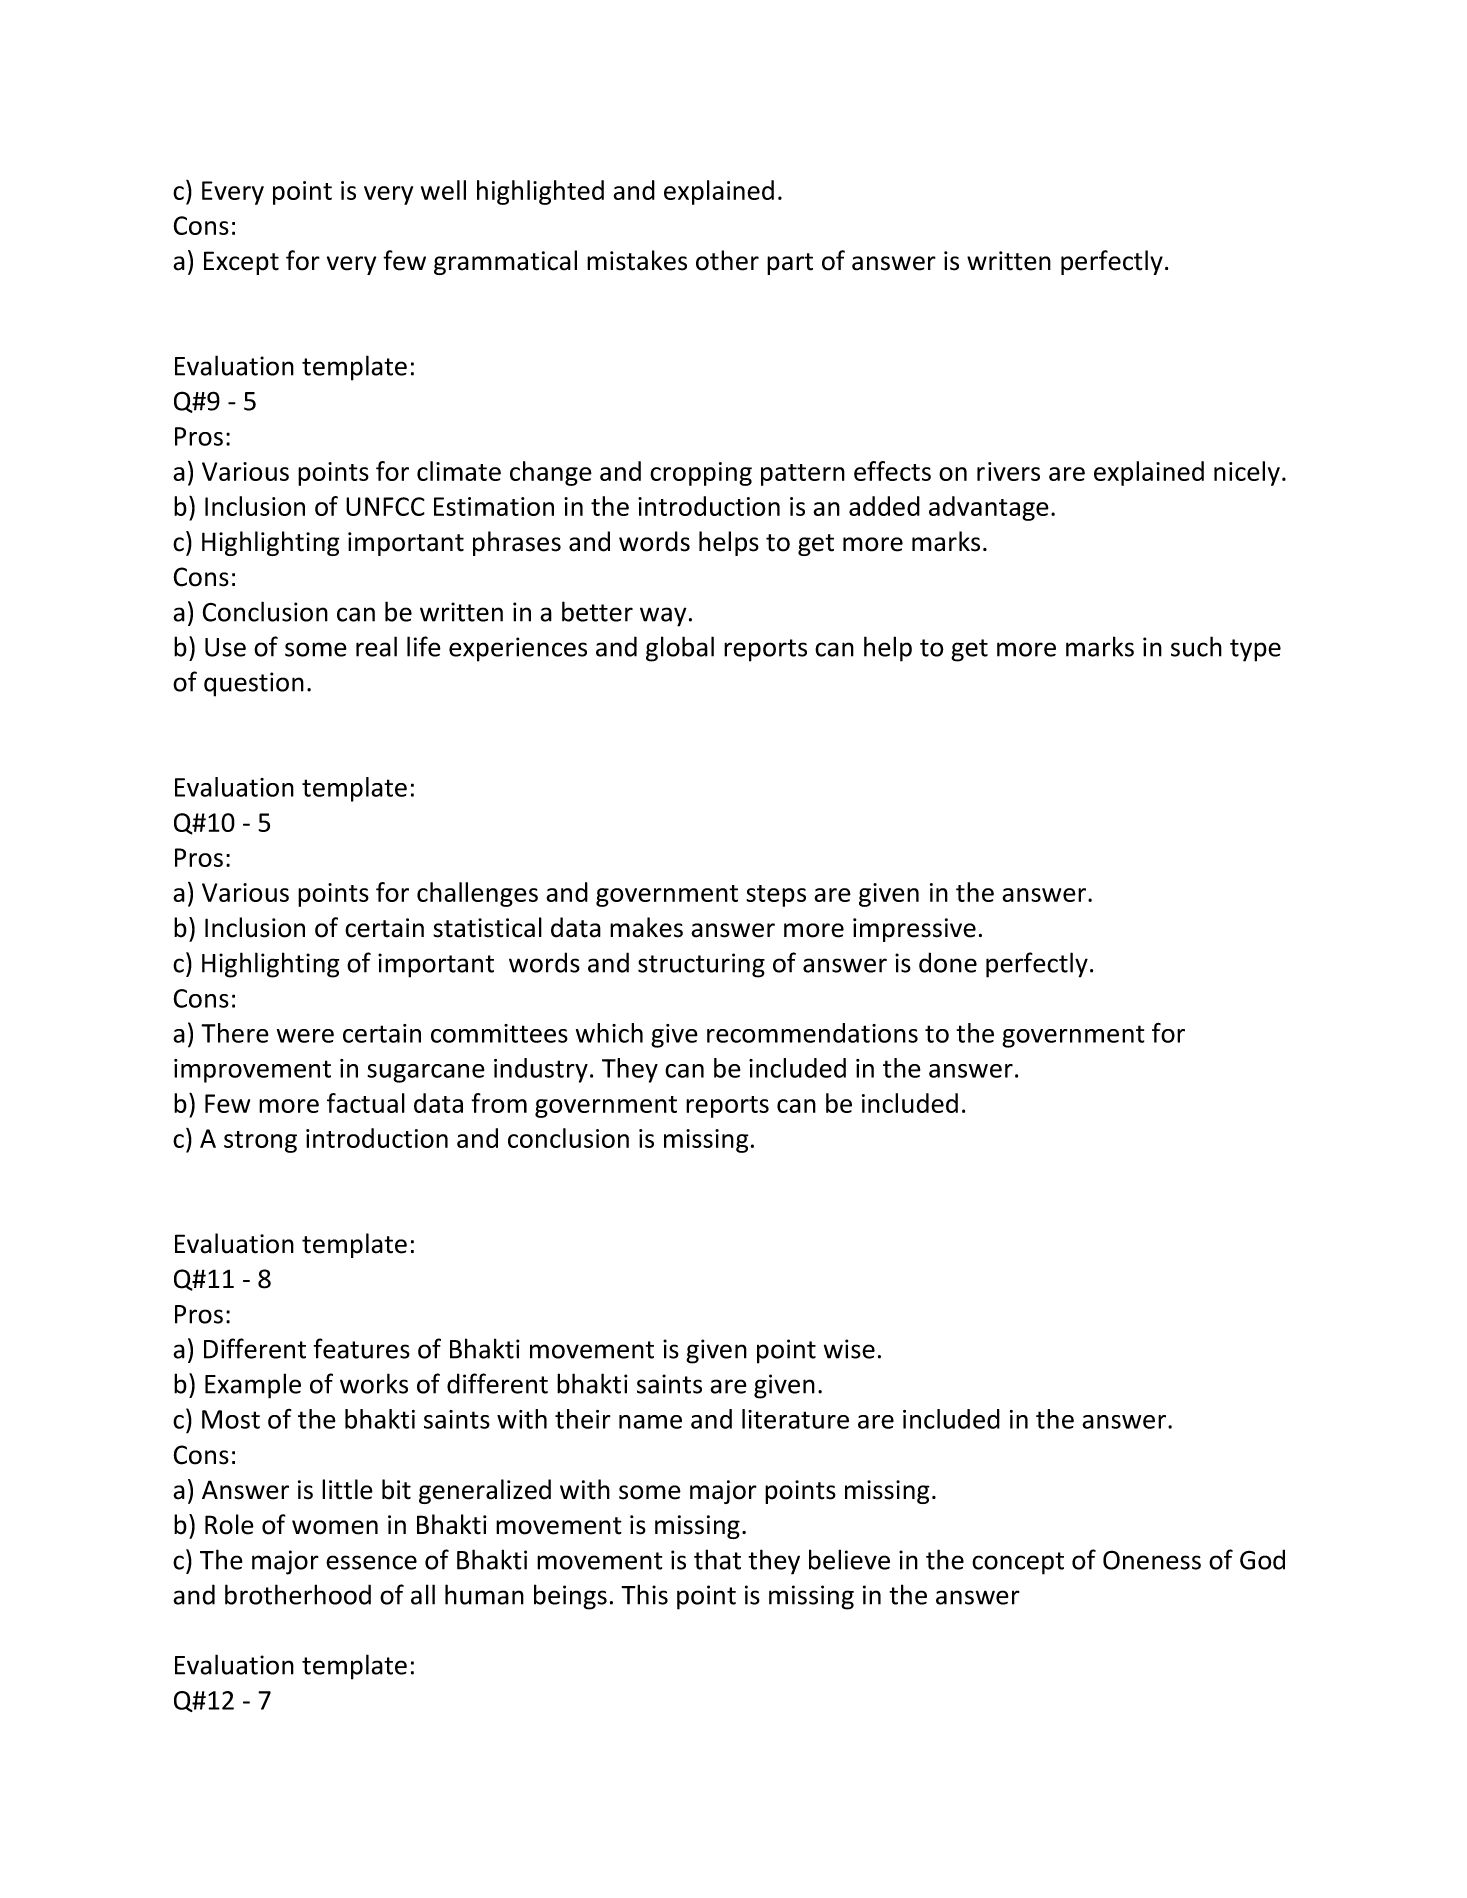 The width and height of the page is (1467, 1898). Describe the element at coordinates (948, 962) in the page. I see `done` at that location.
